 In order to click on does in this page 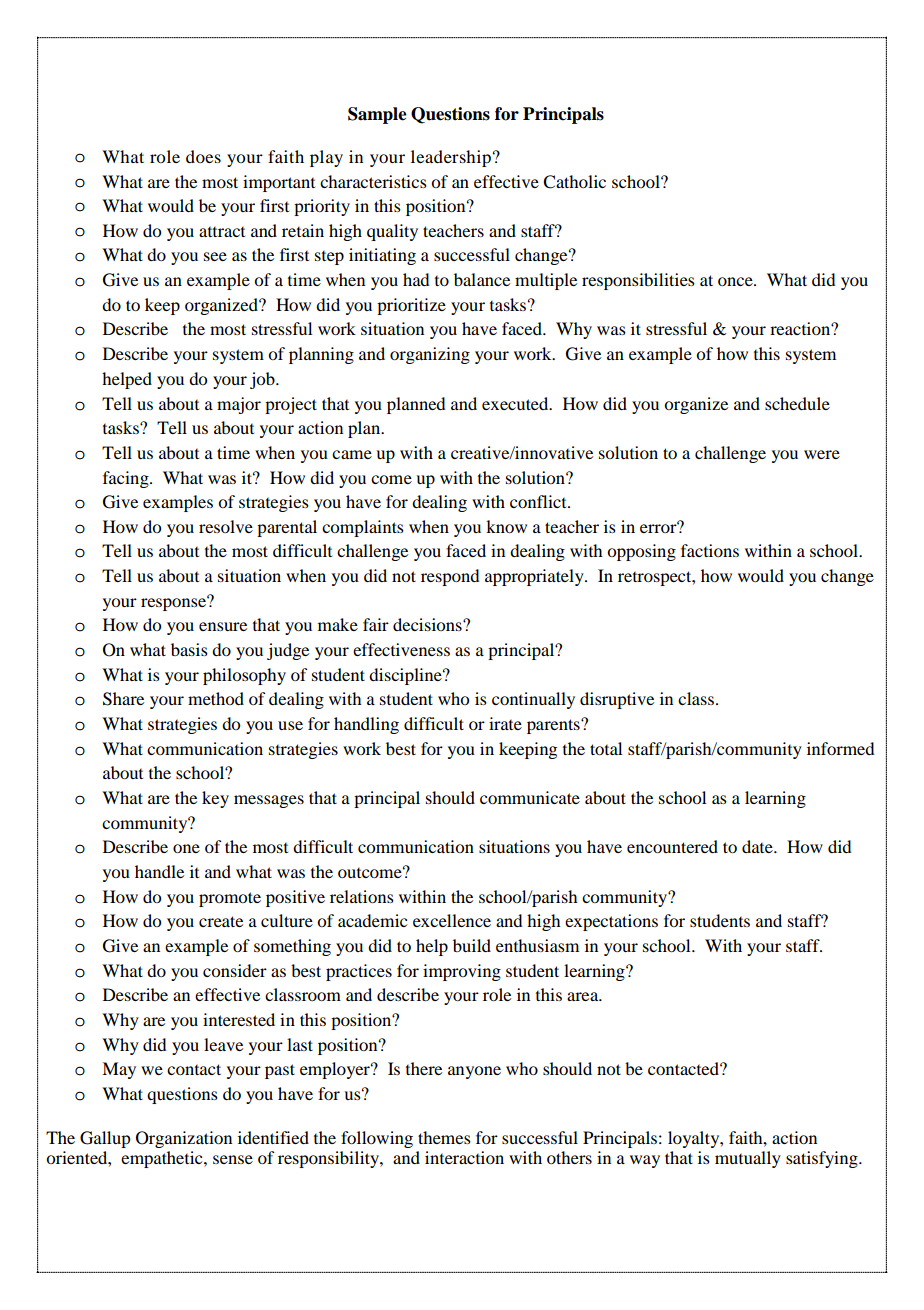, I will do `click(203, 156)`.
